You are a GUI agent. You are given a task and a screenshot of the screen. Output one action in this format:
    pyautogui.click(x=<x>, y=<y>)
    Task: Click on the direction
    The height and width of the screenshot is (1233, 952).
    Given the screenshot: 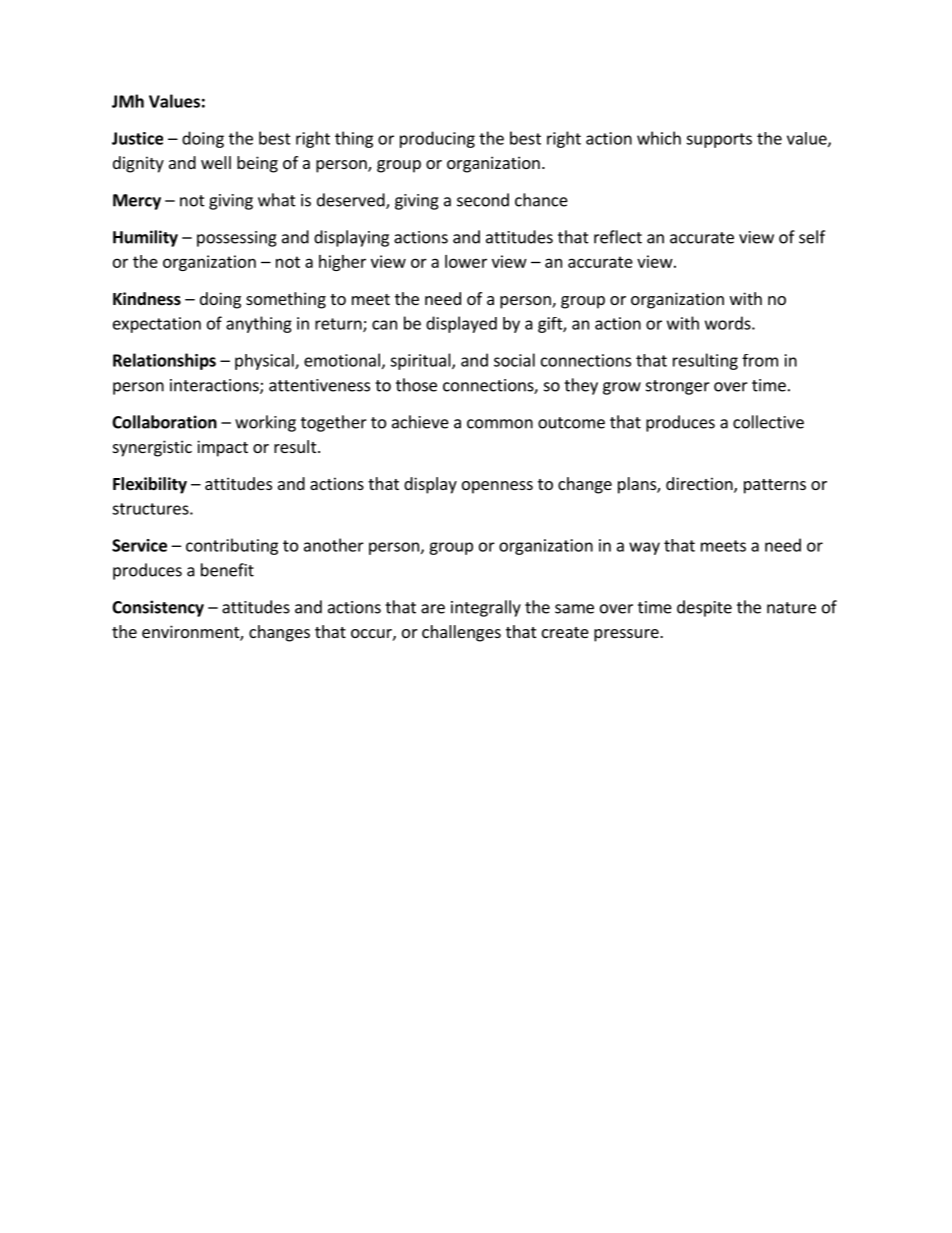 What is the action you would take?
    pyautogui.click(x=700, y=485)
